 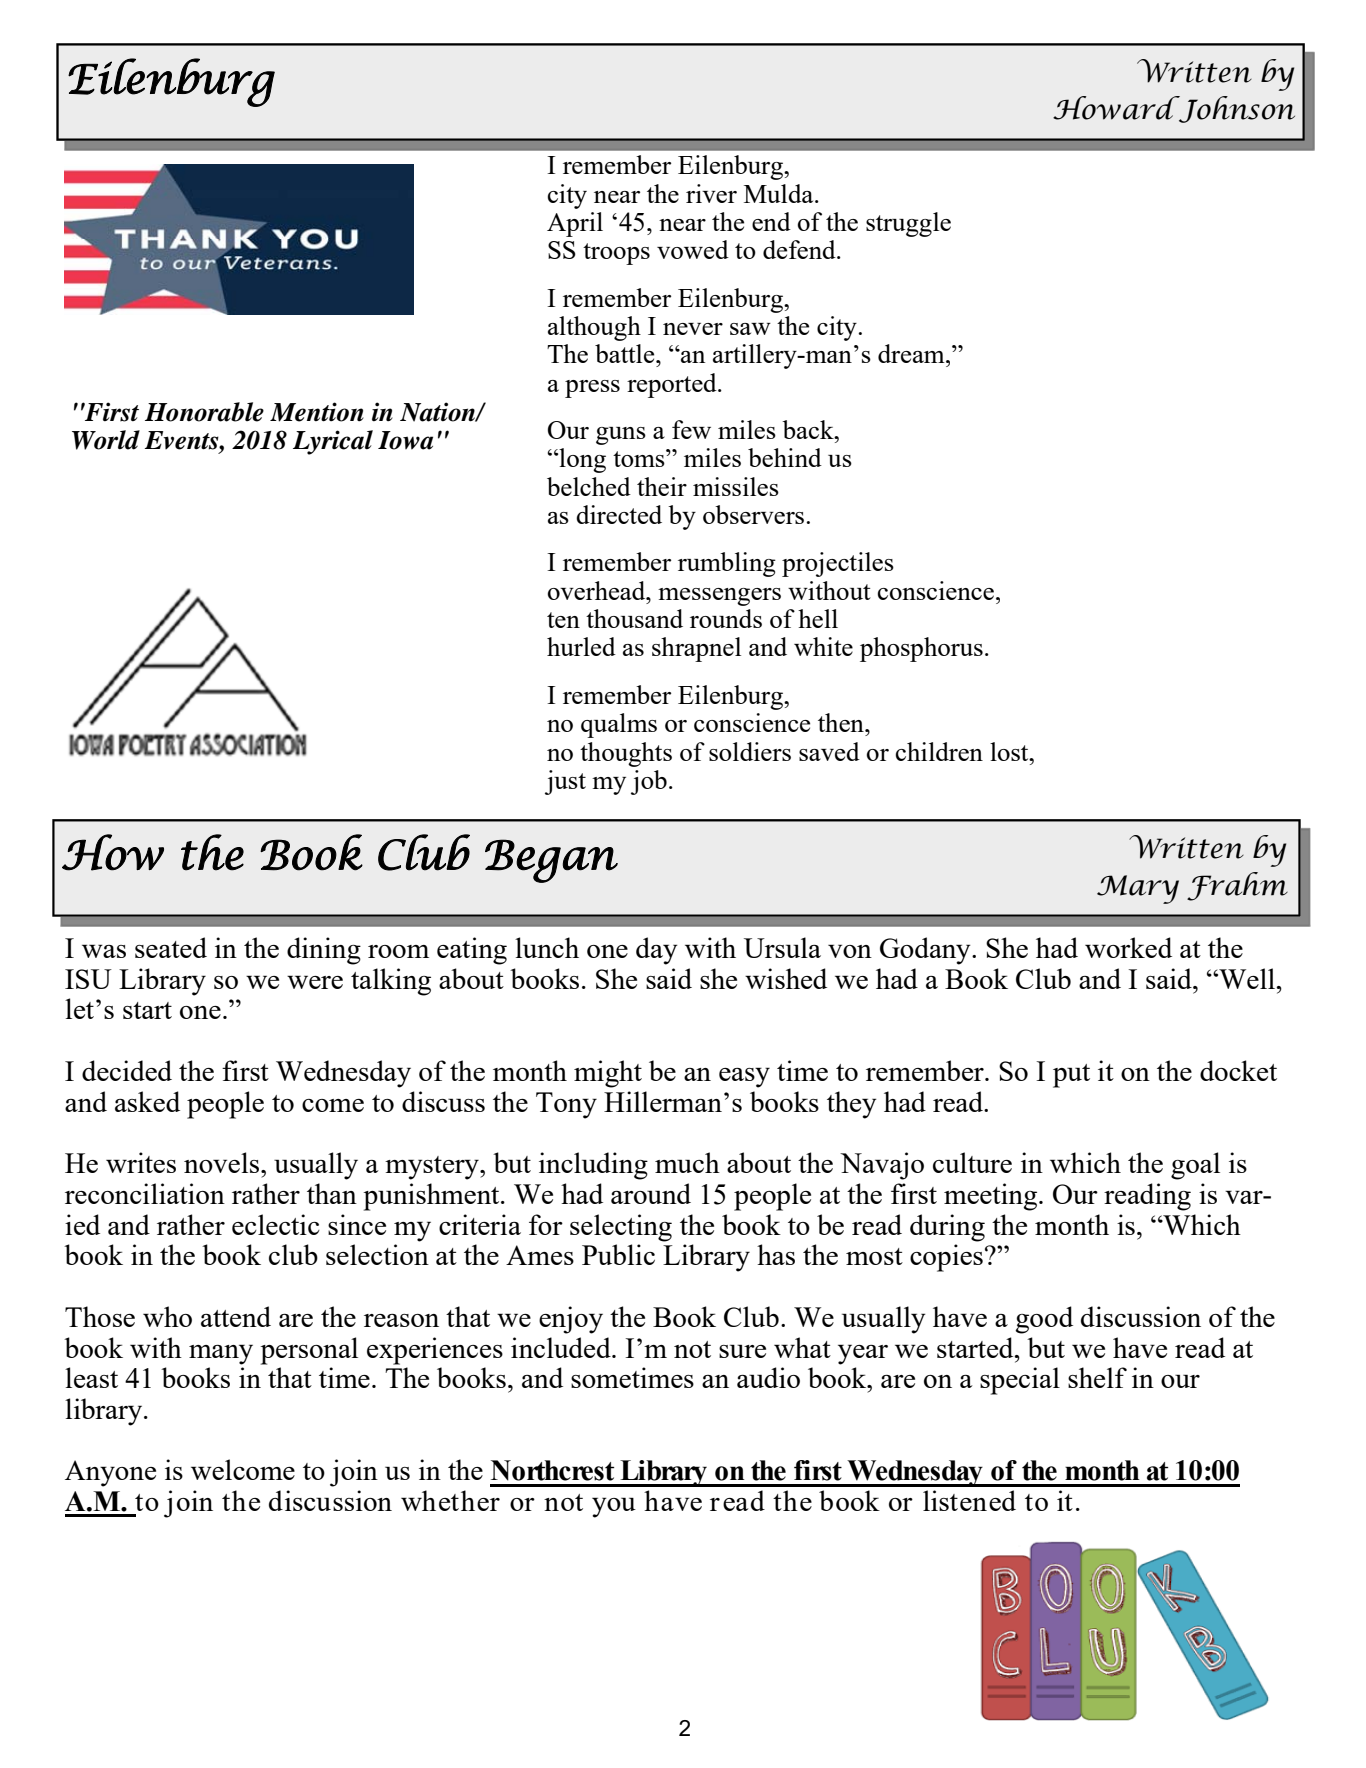 What do you see at coordinates (575, 224) in the image?
I see `April` at bounding box center [575, 224].
